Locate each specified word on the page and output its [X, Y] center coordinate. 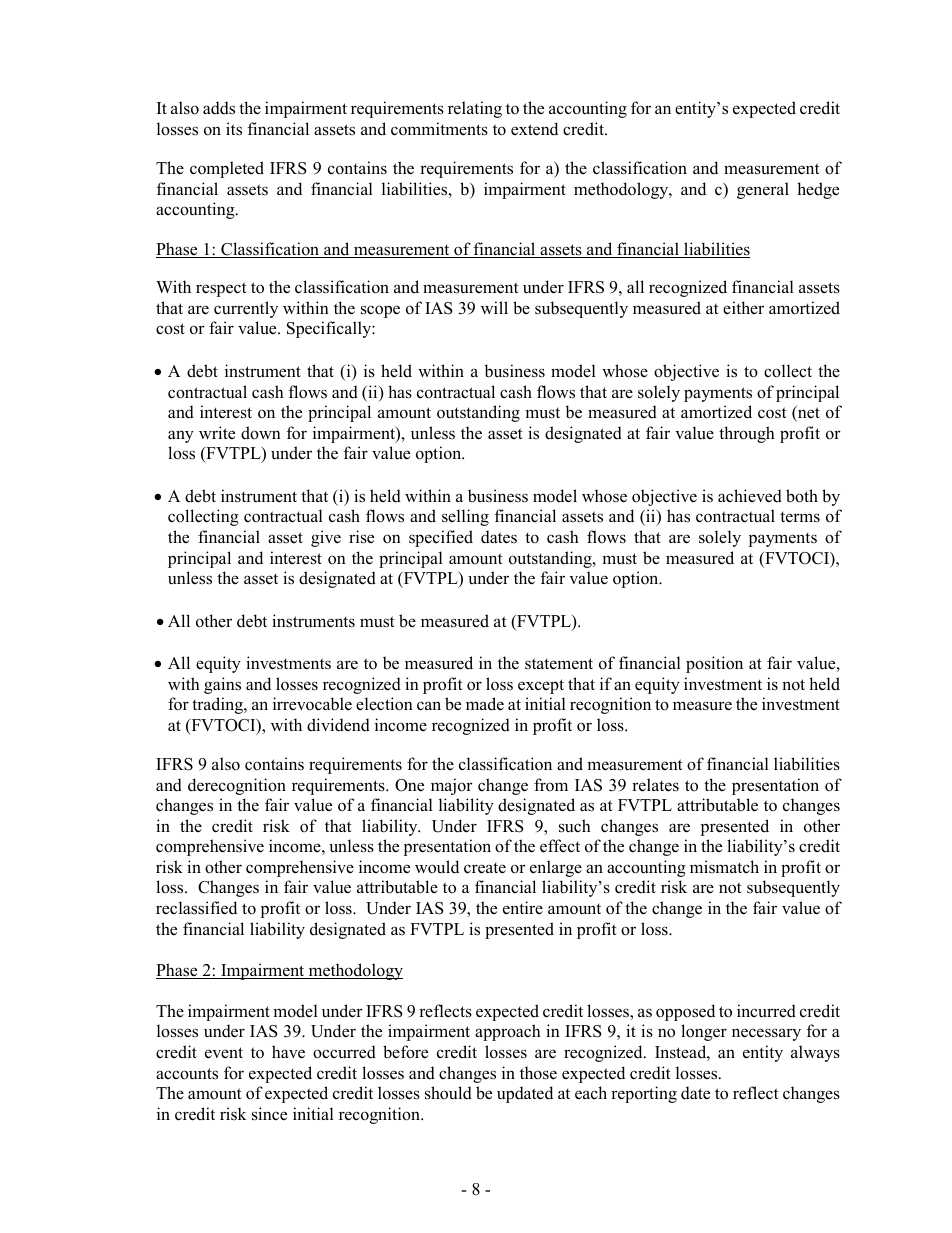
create [485, 868]
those [538, 1073]
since [269, 1114]
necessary [766, 1034]
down [261, 433]
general [763, 190]
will [494, 307]
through [747, 434]
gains [222, 685]
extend [534, 129]
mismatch [724, 867]
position [714, 664]
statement [559, 664]
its [234, 129]
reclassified [196, 908]
